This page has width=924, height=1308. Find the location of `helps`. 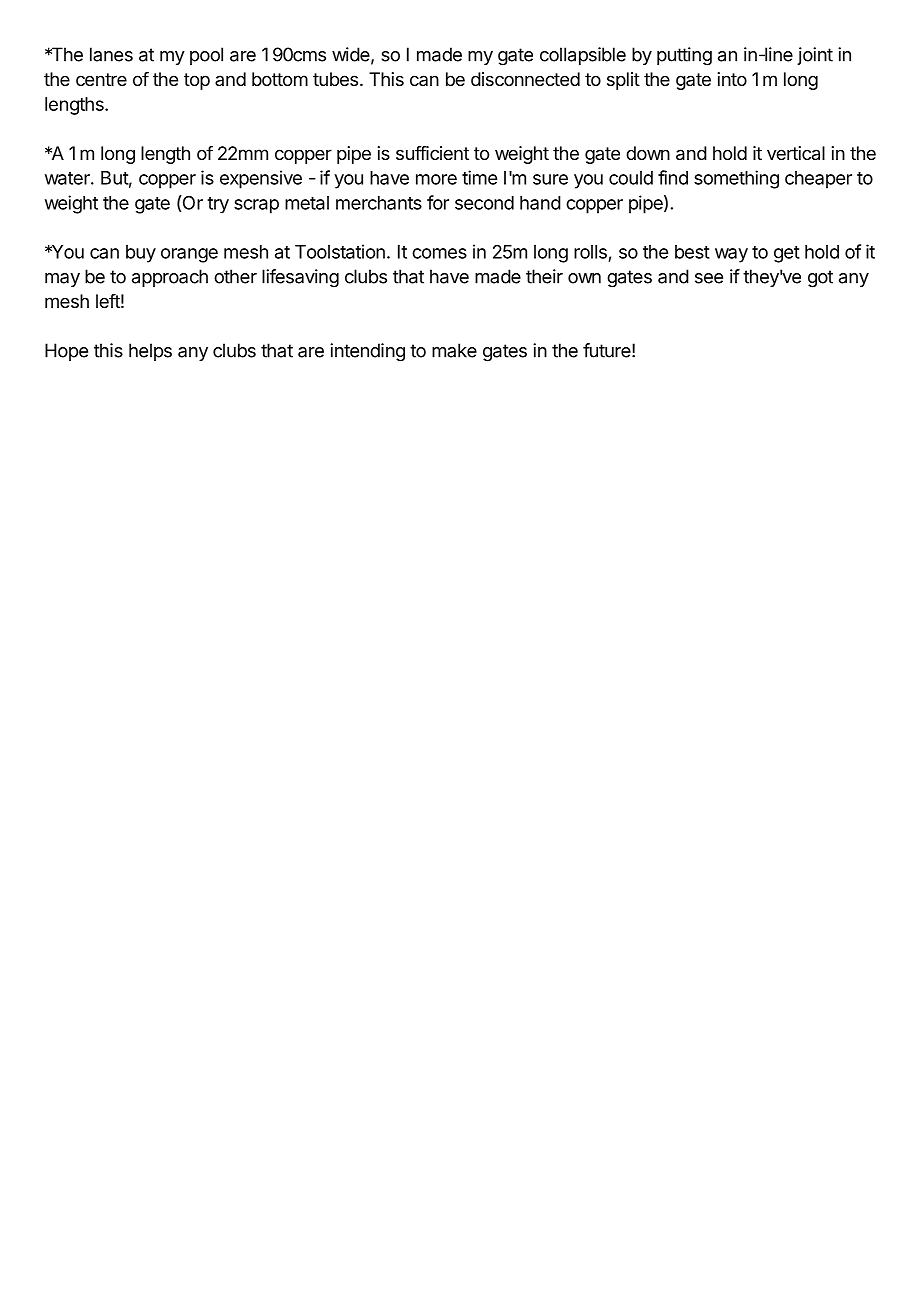

helps is located at coordinates (150, 352).
